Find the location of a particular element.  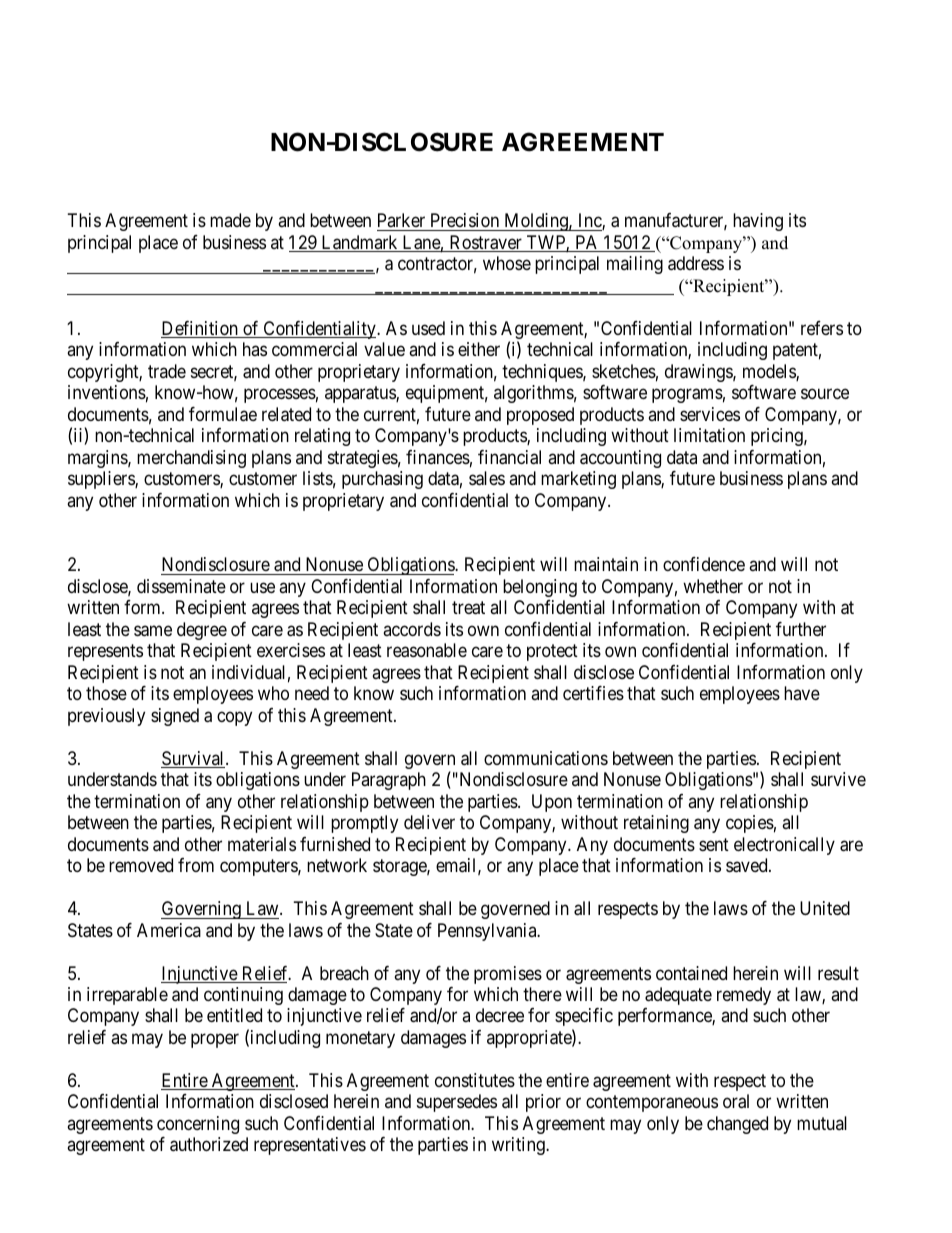

whether is located at coordinates (713, 586).
